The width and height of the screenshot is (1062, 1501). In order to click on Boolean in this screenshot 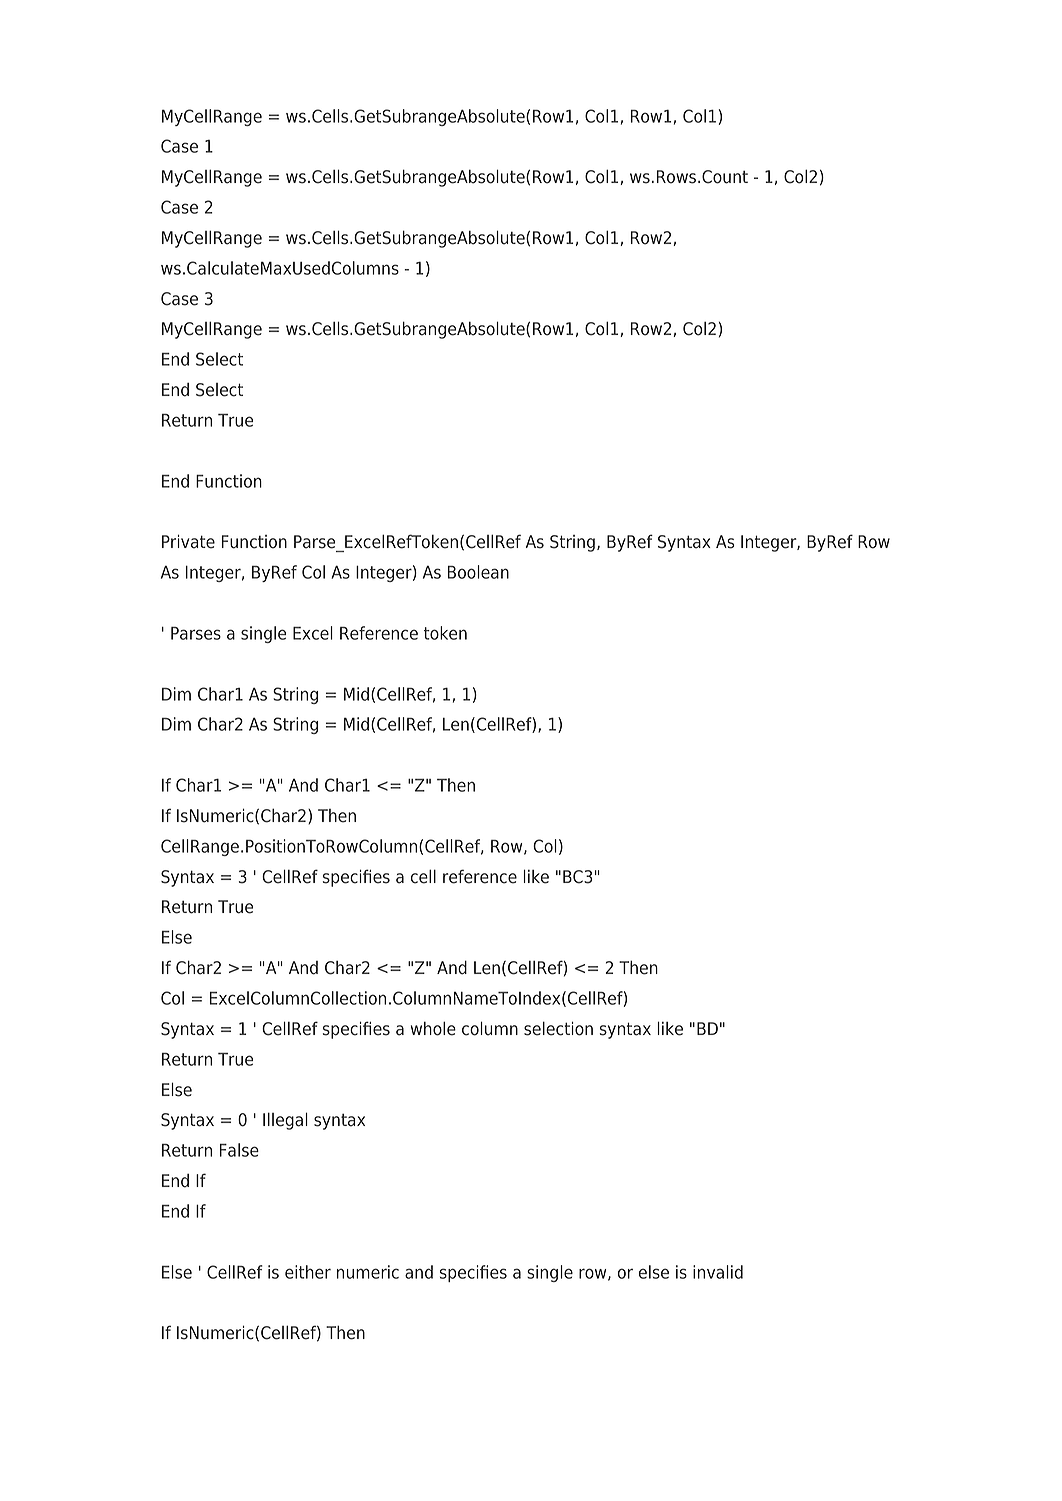, I will do `click(478, 572)`.
